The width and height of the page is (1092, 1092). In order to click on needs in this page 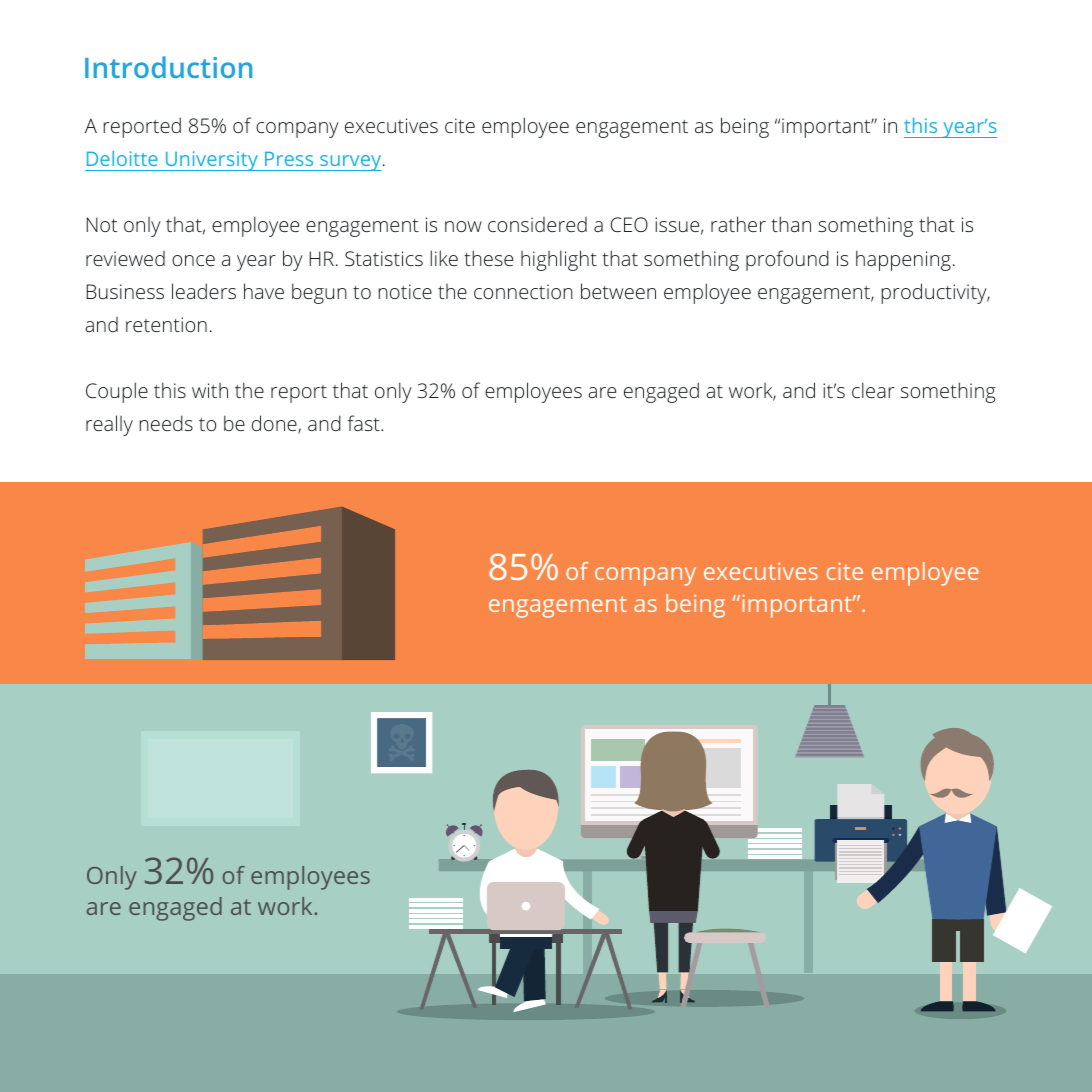, I will do `click(166, 423)`.
